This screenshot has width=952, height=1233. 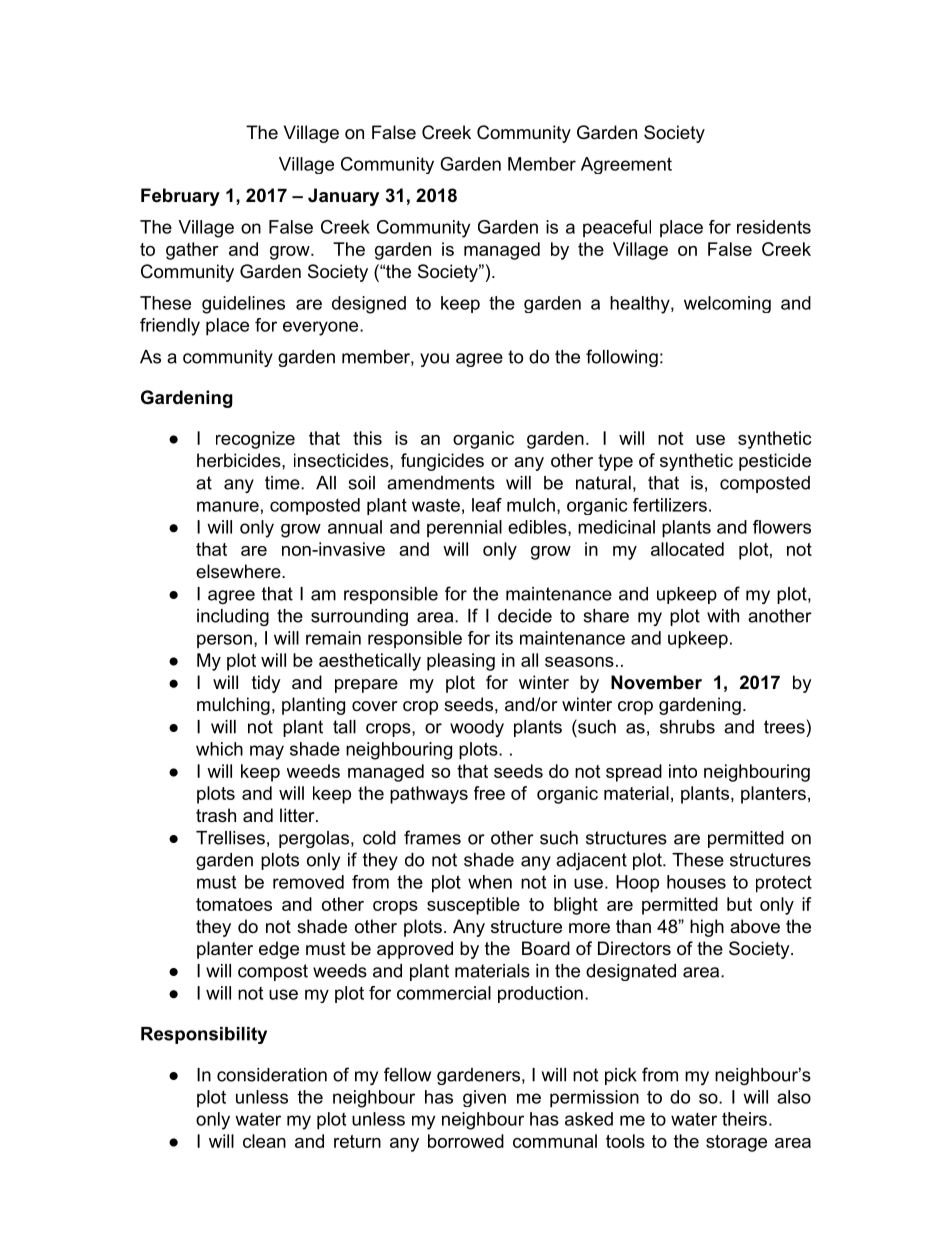 What do you see at coordinates (656, 682) in the screenshot?
I see `November` at bounding box center [656, 682].
